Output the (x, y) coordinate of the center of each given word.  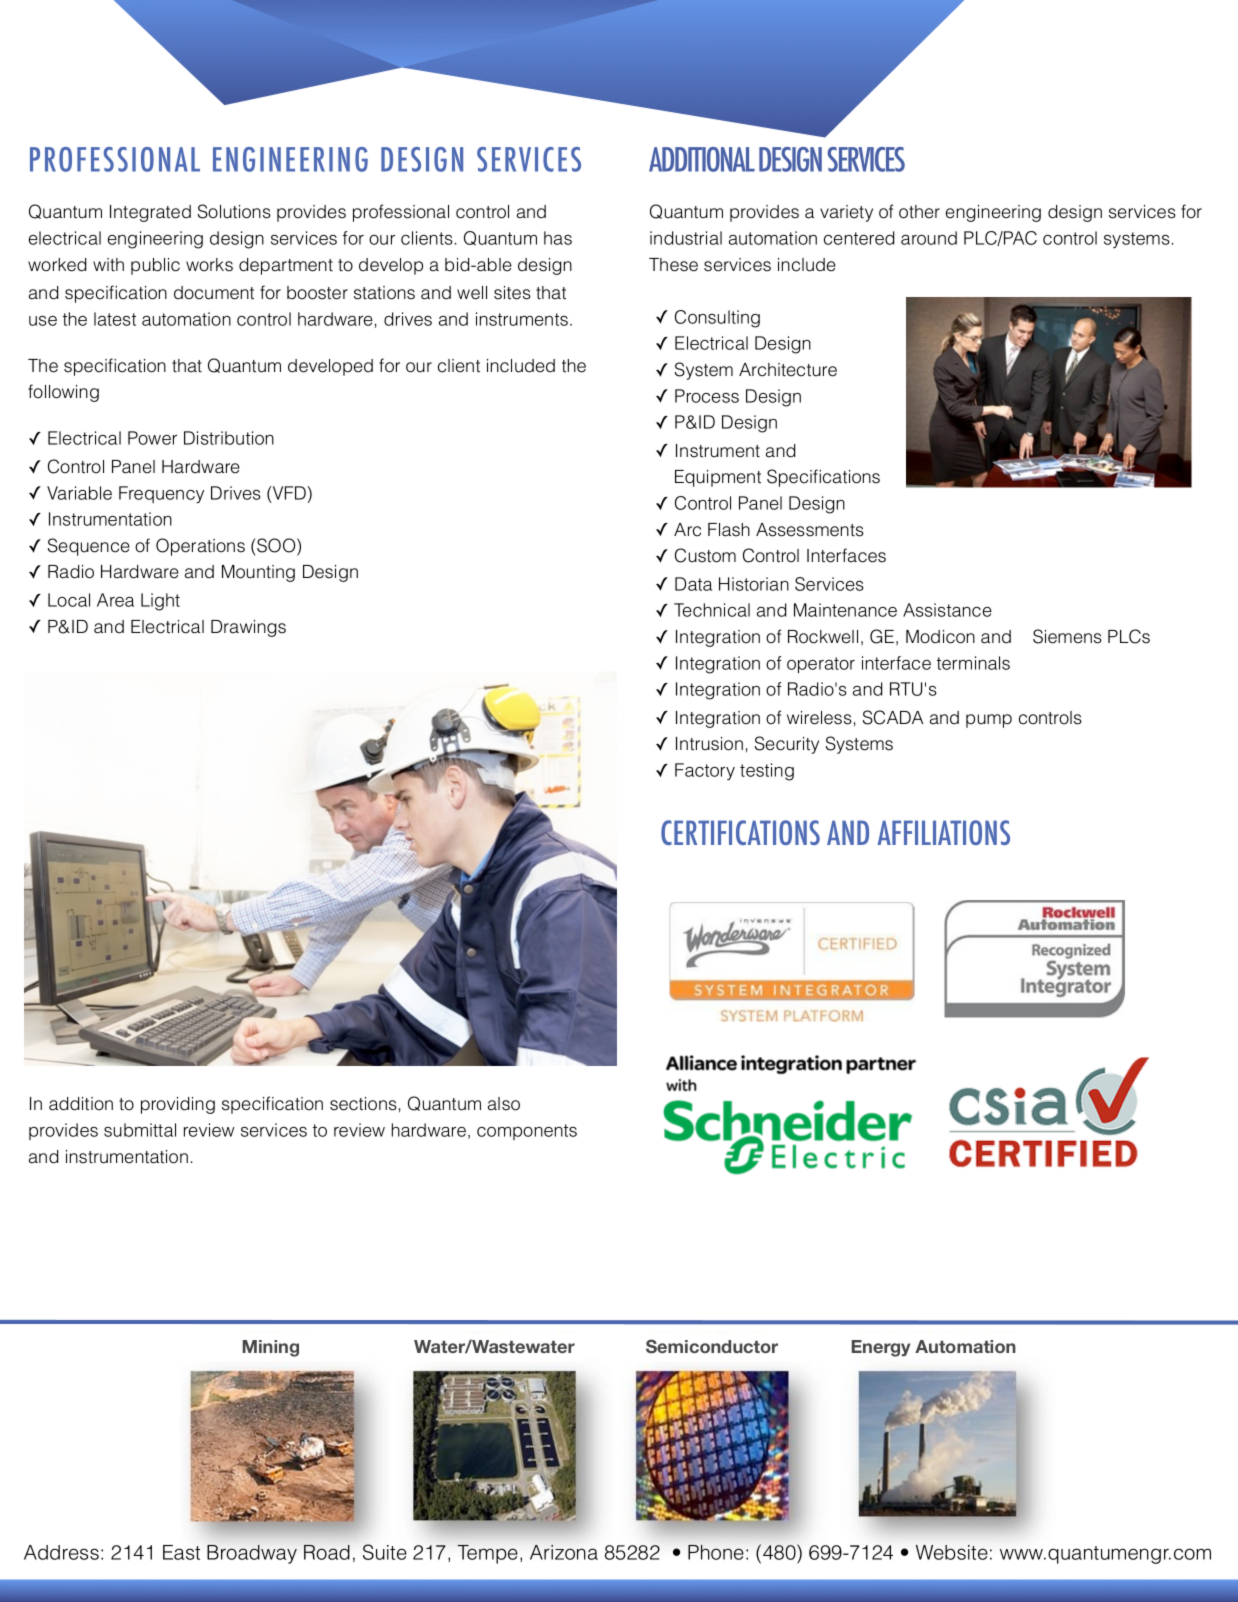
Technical (712, 610)
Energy (881, 1348)
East (181, 1552)
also (504, 1104)
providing (178, 1105)
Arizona (564, 1552)
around (929, 238)
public (155, 266)
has (558, 238)
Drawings (248, 628)
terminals (973, 663)
